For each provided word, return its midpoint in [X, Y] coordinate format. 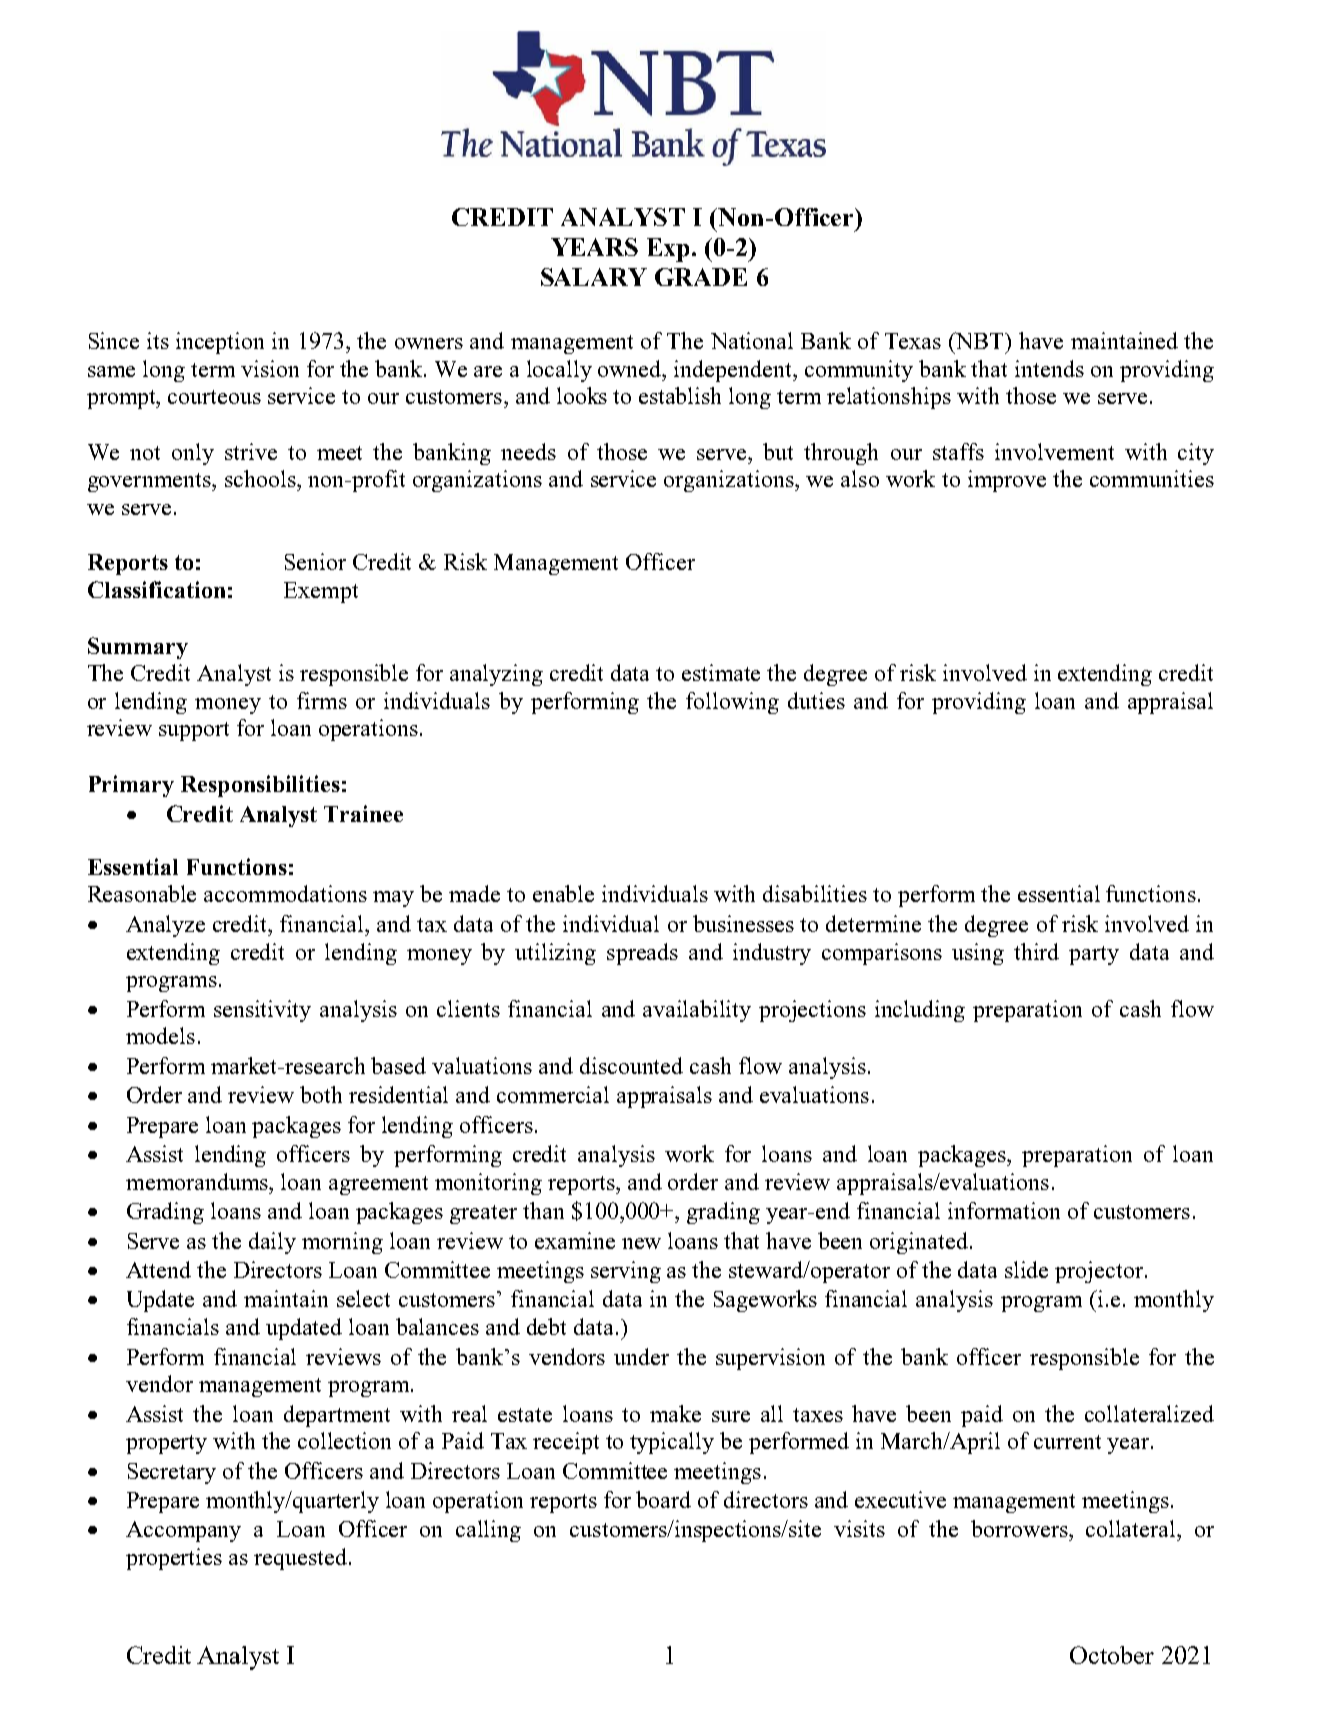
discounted [631, 1065]
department [337, 1416]
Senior [315, 561]
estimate [721, 672]
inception [220, 343]
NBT [980, 340]
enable [563, 893]
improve [1007, 481]
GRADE [701, 277]
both [321, 1094]
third [1036, 951]
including [920, 1011]
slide [1026, 1269]
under [641, 1356]
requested [302, 1559]
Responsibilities [260, 786]
